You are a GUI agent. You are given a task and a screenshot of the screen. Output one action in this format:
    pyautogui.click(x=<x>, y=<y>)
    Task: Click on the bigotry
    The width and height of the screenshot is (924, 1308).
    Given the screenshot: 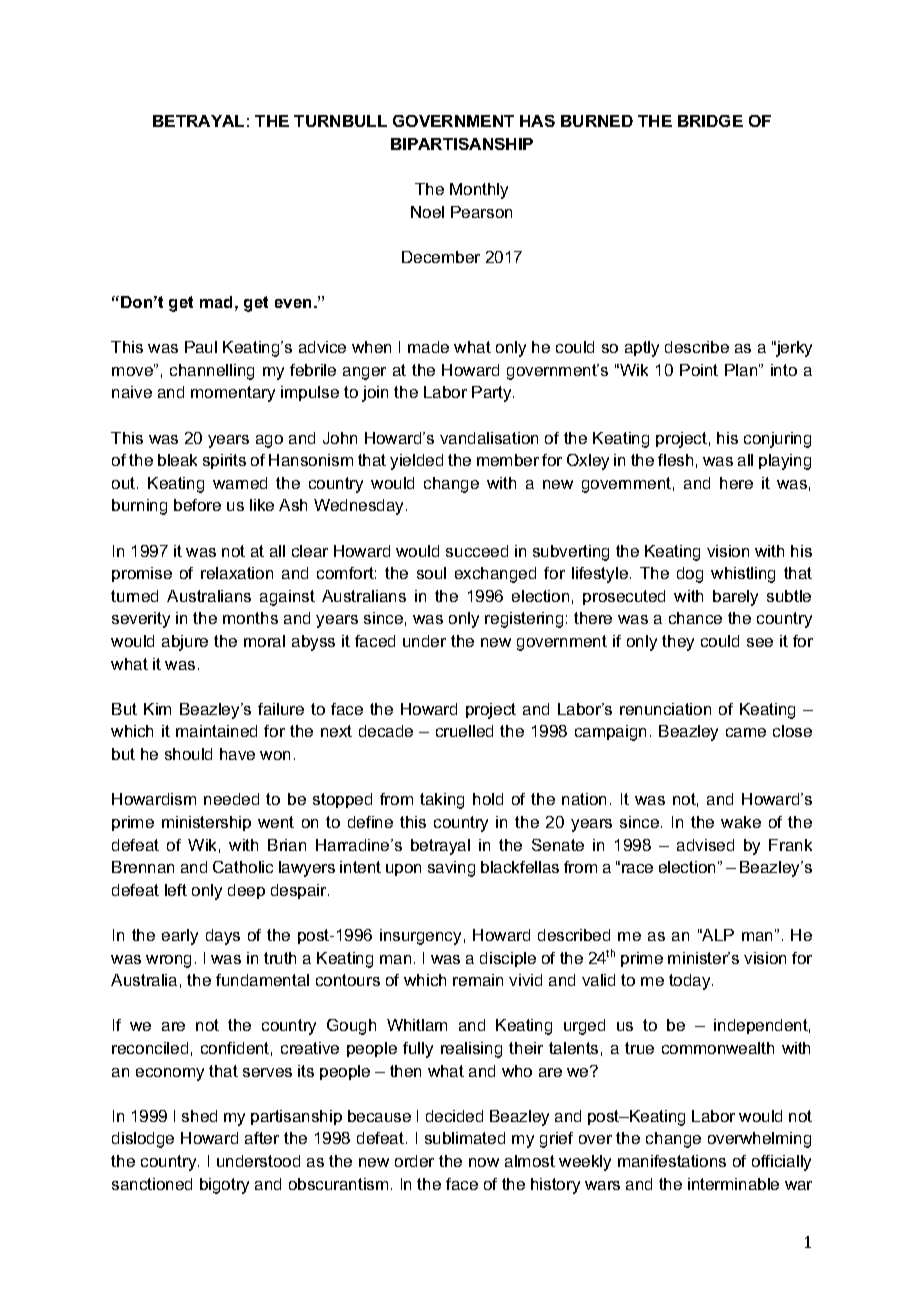 What is the action you would take?
    pyautogui.click(x=224, y=1186)
